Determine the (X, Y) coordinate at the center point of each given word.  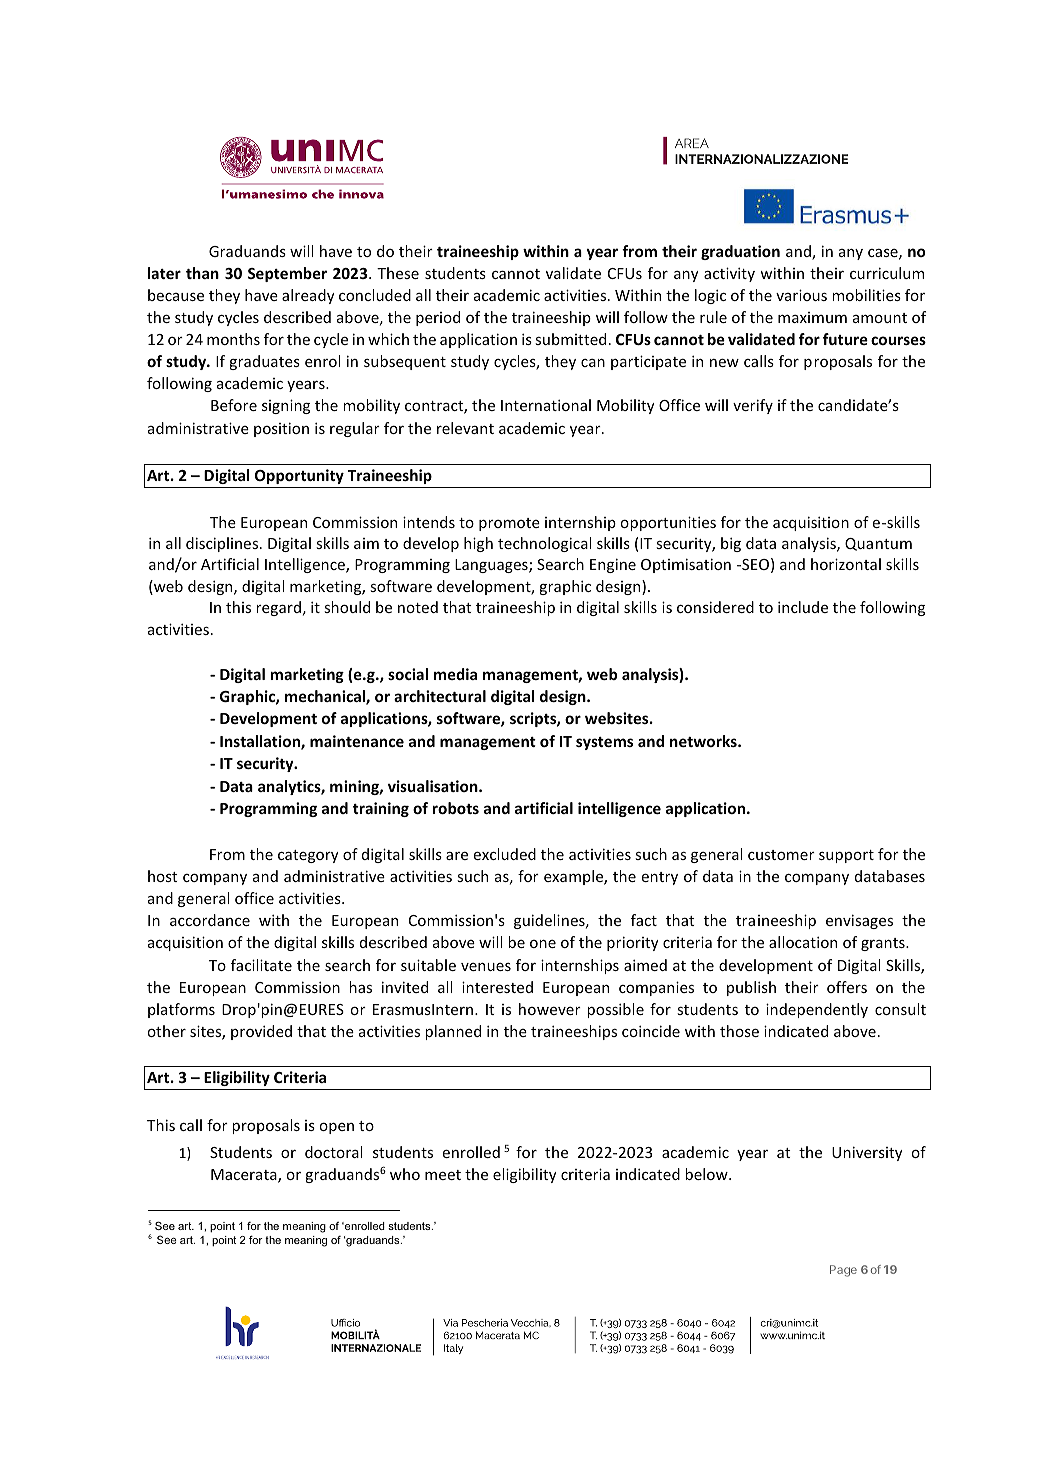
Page (843, 1271)
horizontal (846, 564)
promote (509, 524)
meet (443, 1175)
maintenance (357, 741)
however (550, 1009)
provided (261, 1032)
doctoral (334, 1152)
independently (817, 1010)
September (287, 274)
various (801, 295)
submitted (570, 339)
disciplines (223, 544)
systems (604, 743)
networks (704, 741)
